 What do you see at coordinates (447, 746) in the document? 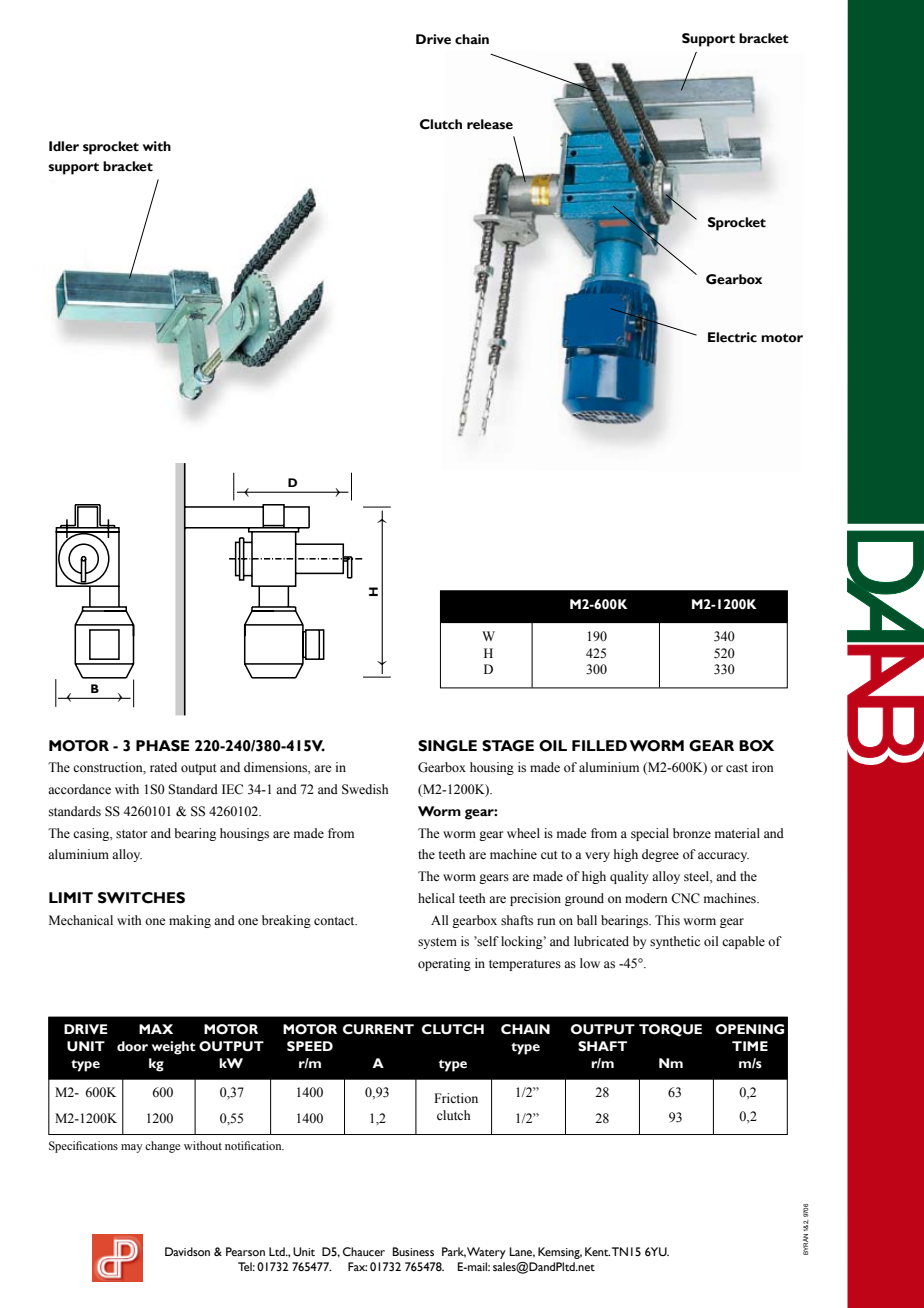
I see `SINGLE` at bounding box center [447, 746].
